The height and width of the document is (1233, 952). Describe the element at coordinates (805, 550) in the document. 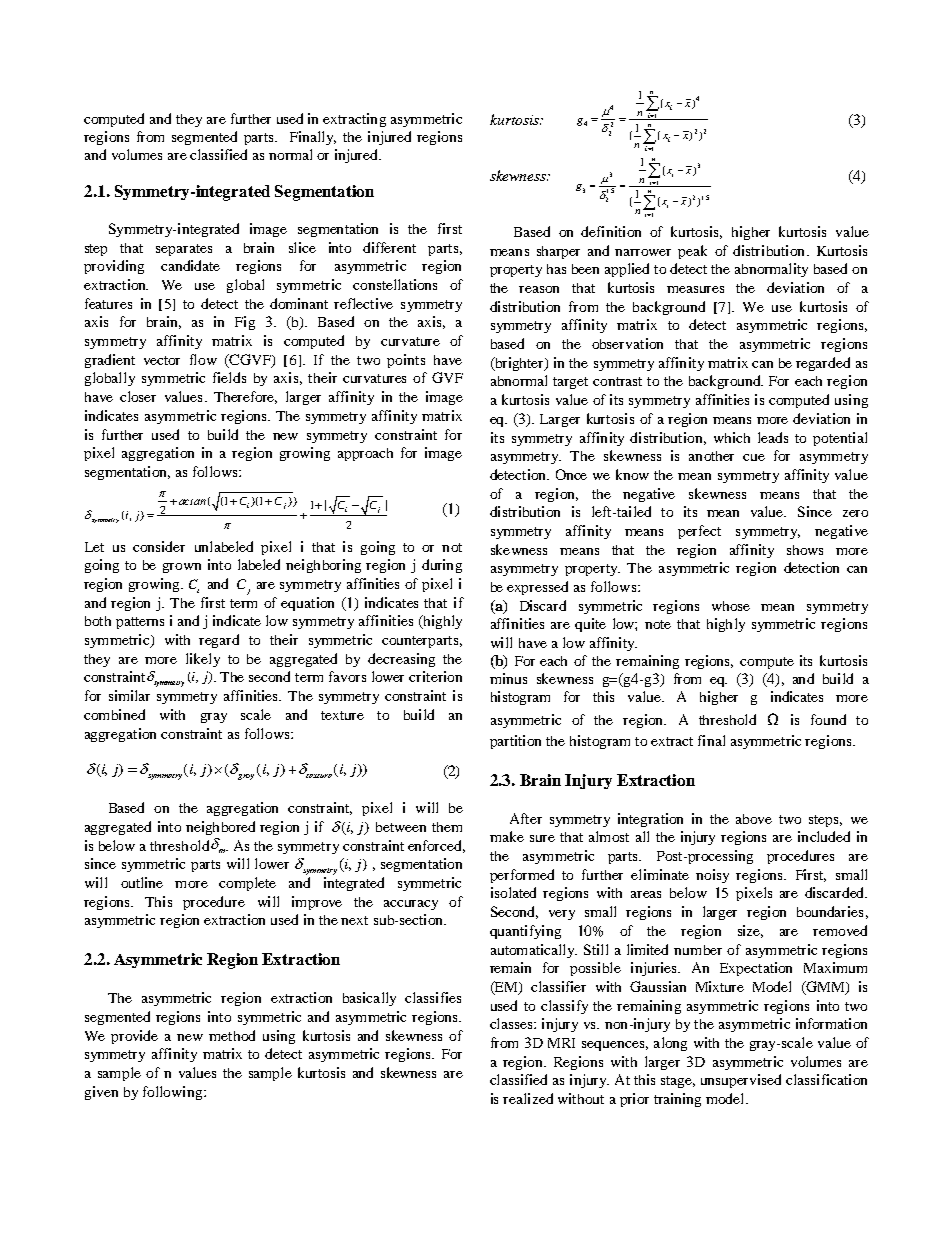

I see `shows` at that location.
